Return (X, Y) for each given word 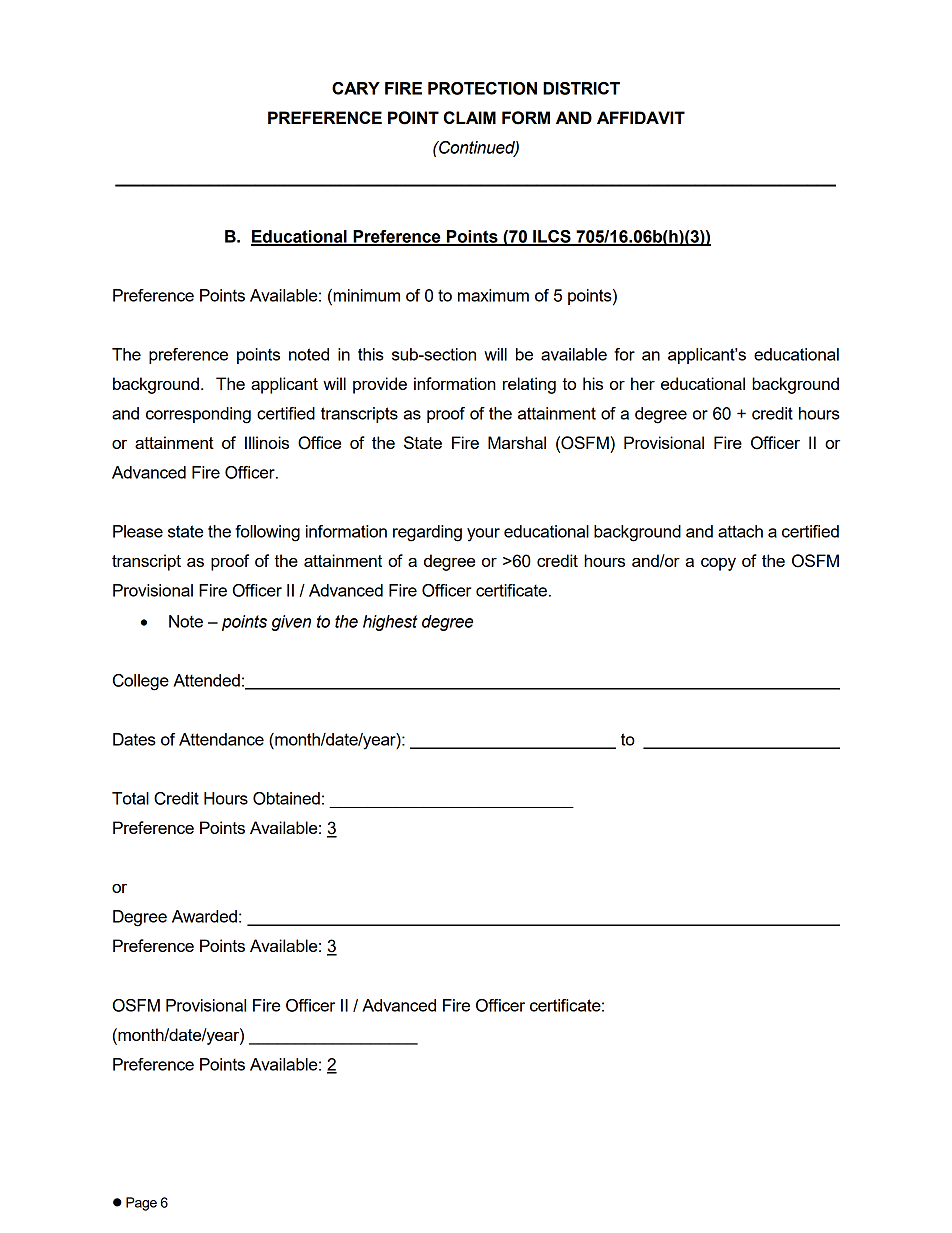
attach (740, 531)
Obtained (286, 798)
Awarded (204, 916)
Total (130, 798)
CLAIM (469, 117)
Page (141, 1204)
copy (718, 564)
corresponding (198, 415)
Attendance (221, 739)
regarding (427, 533)
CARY (356, 88)
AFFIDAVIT (641, 117)
